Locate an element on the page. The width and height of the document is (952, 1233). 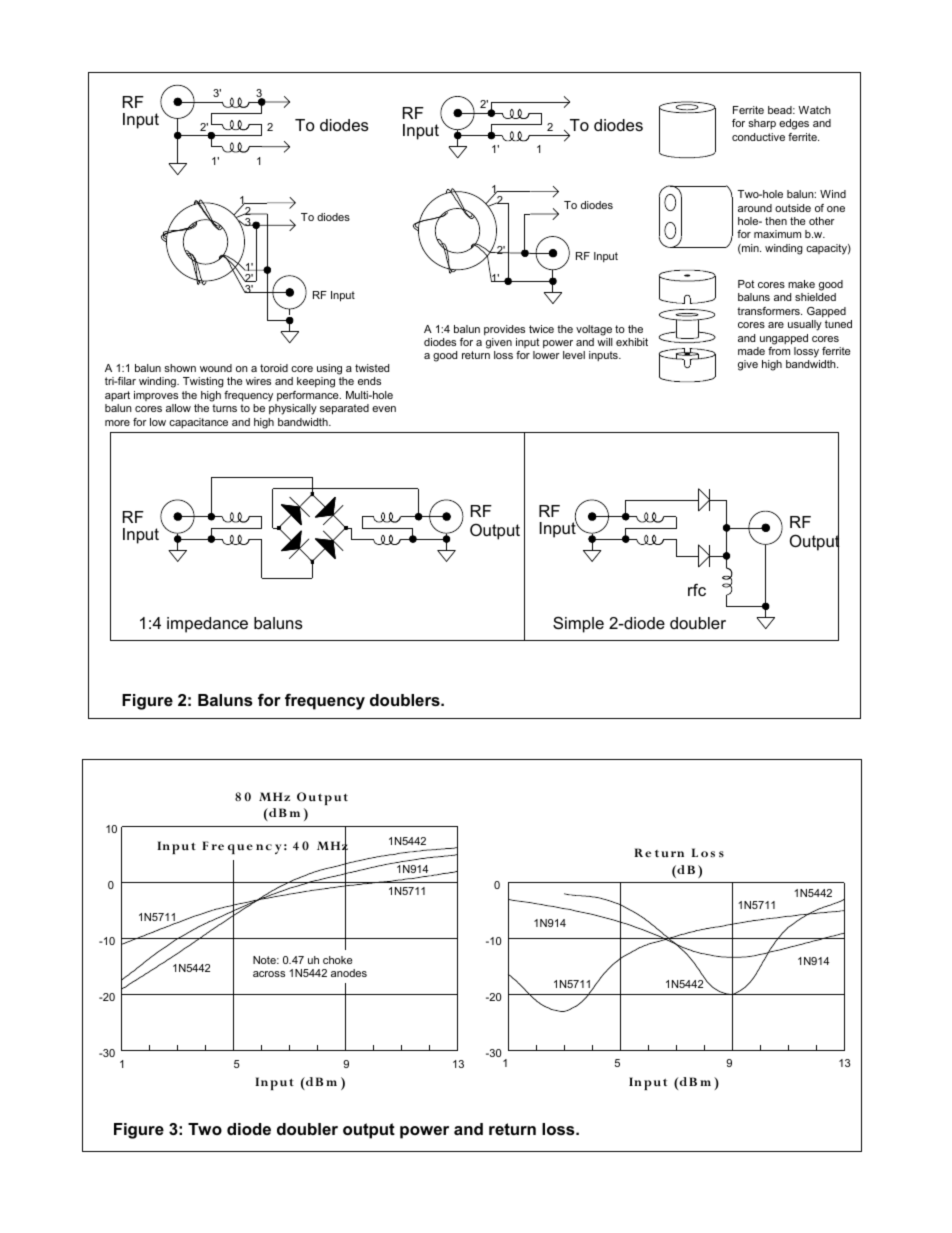
wound is located at coordinates (216, 368).
